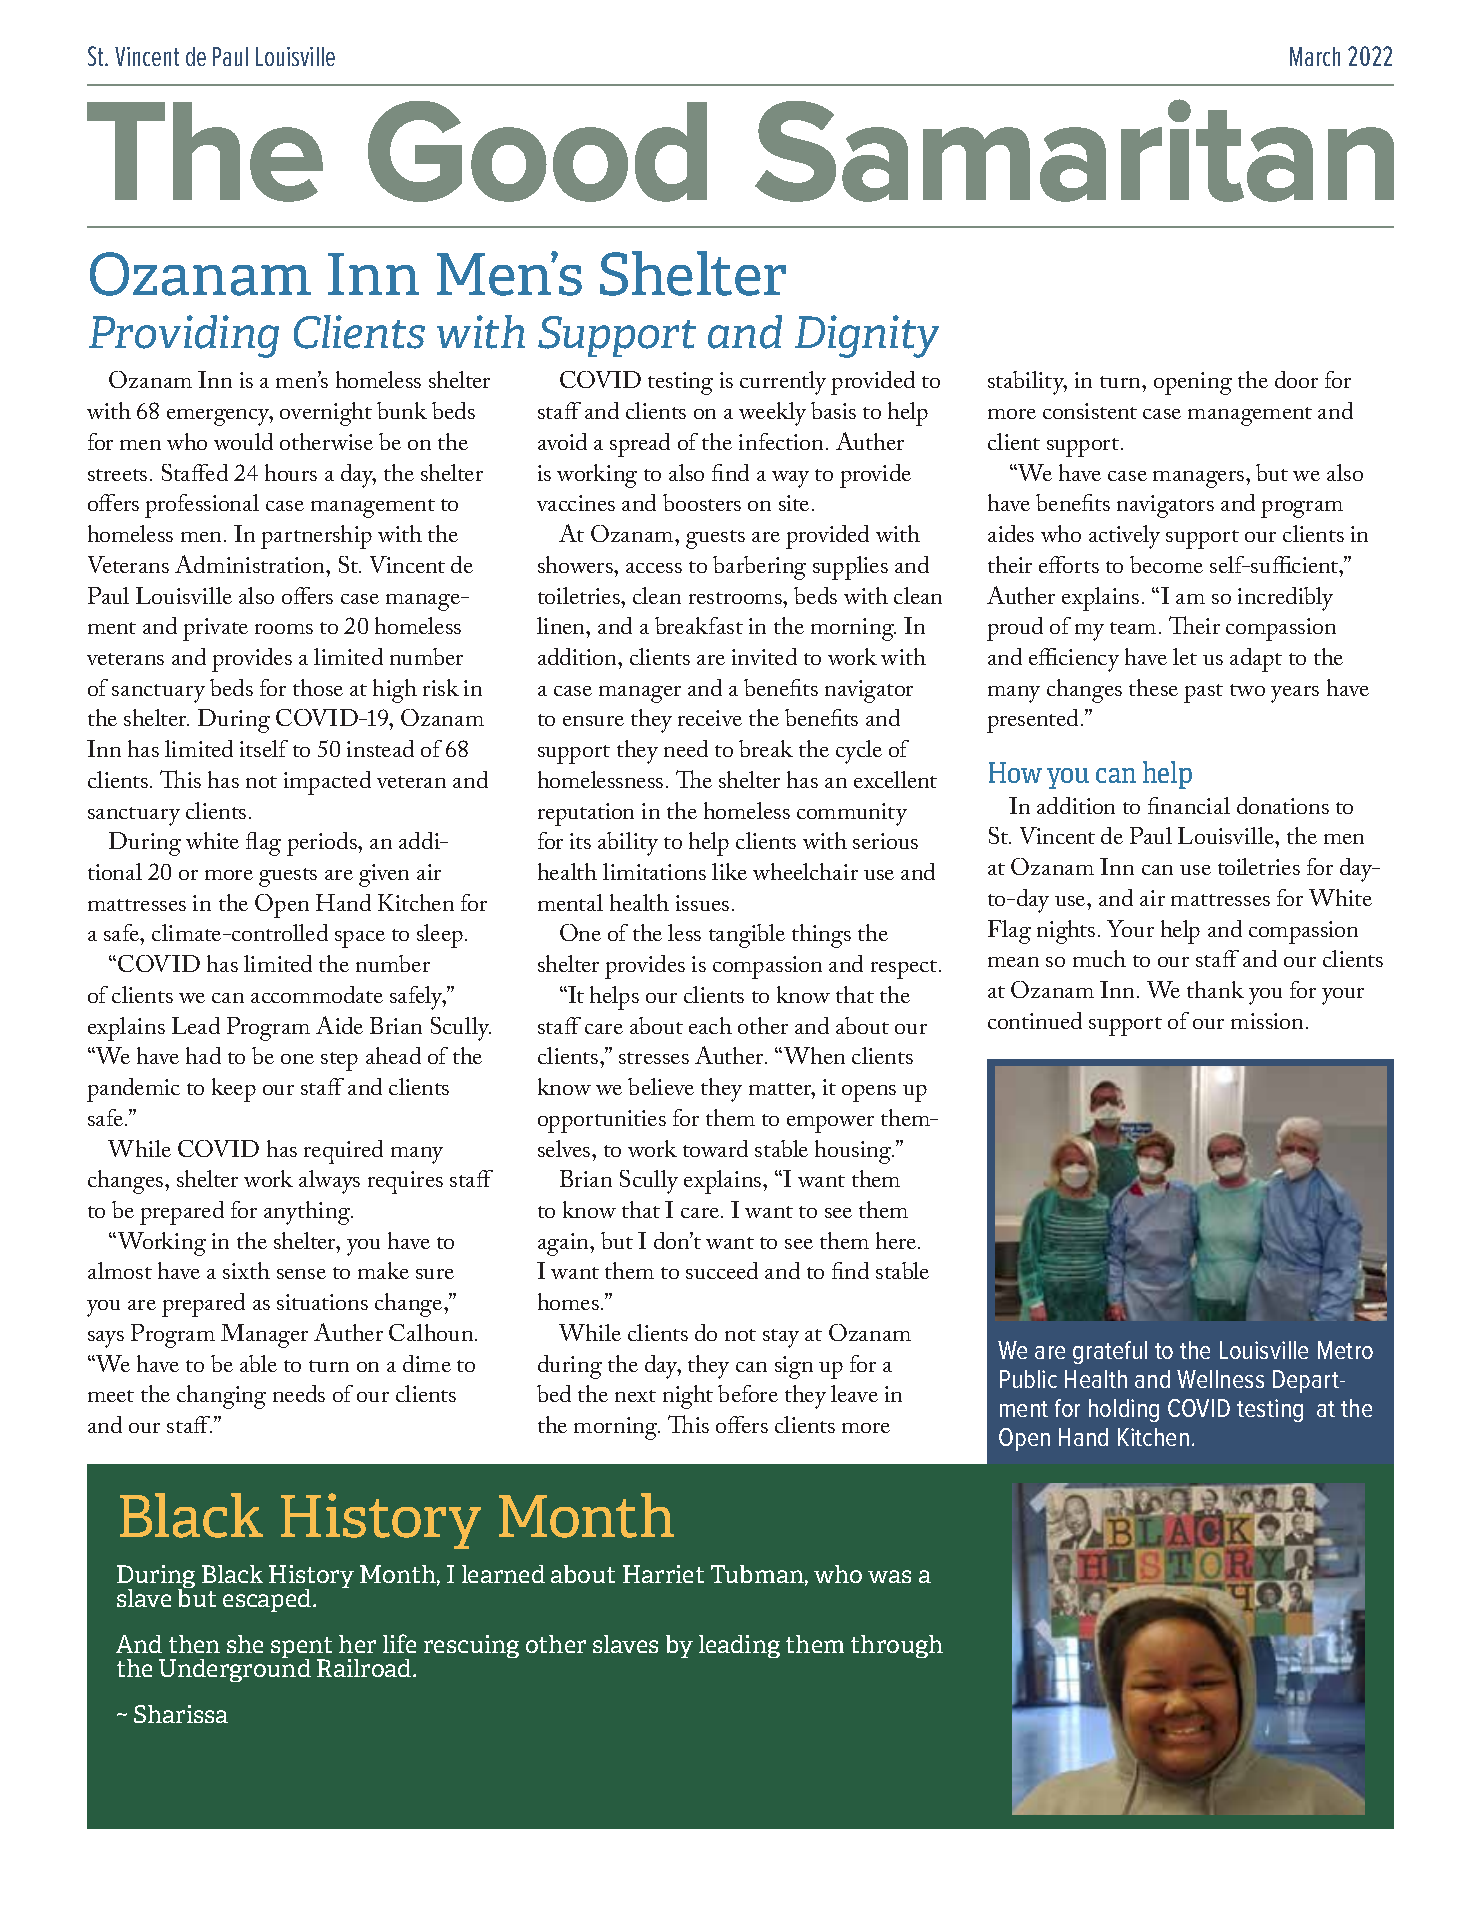  I want to click on periods, so click(323, 844).
